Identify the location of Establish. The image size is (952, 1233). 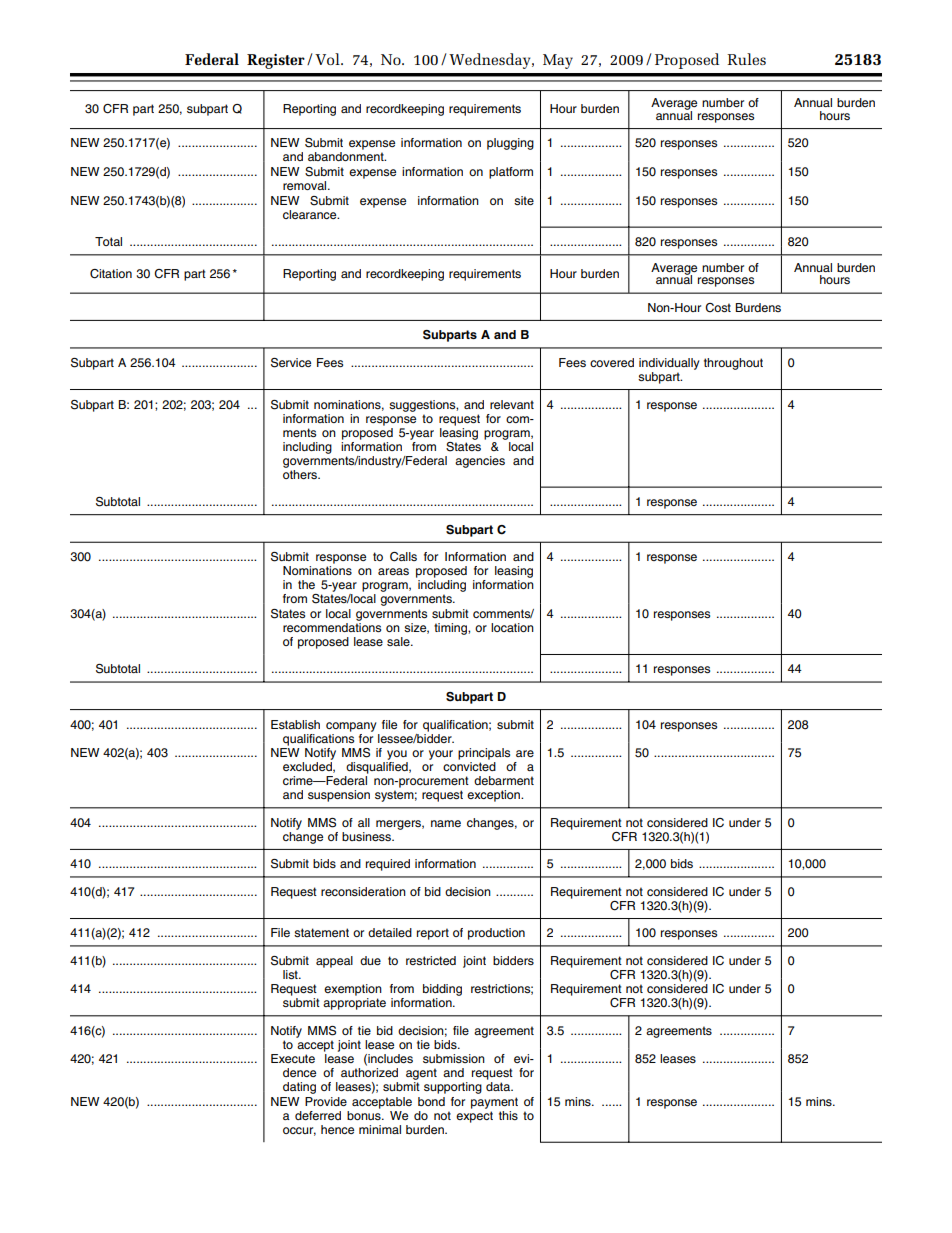
(295, 724).
